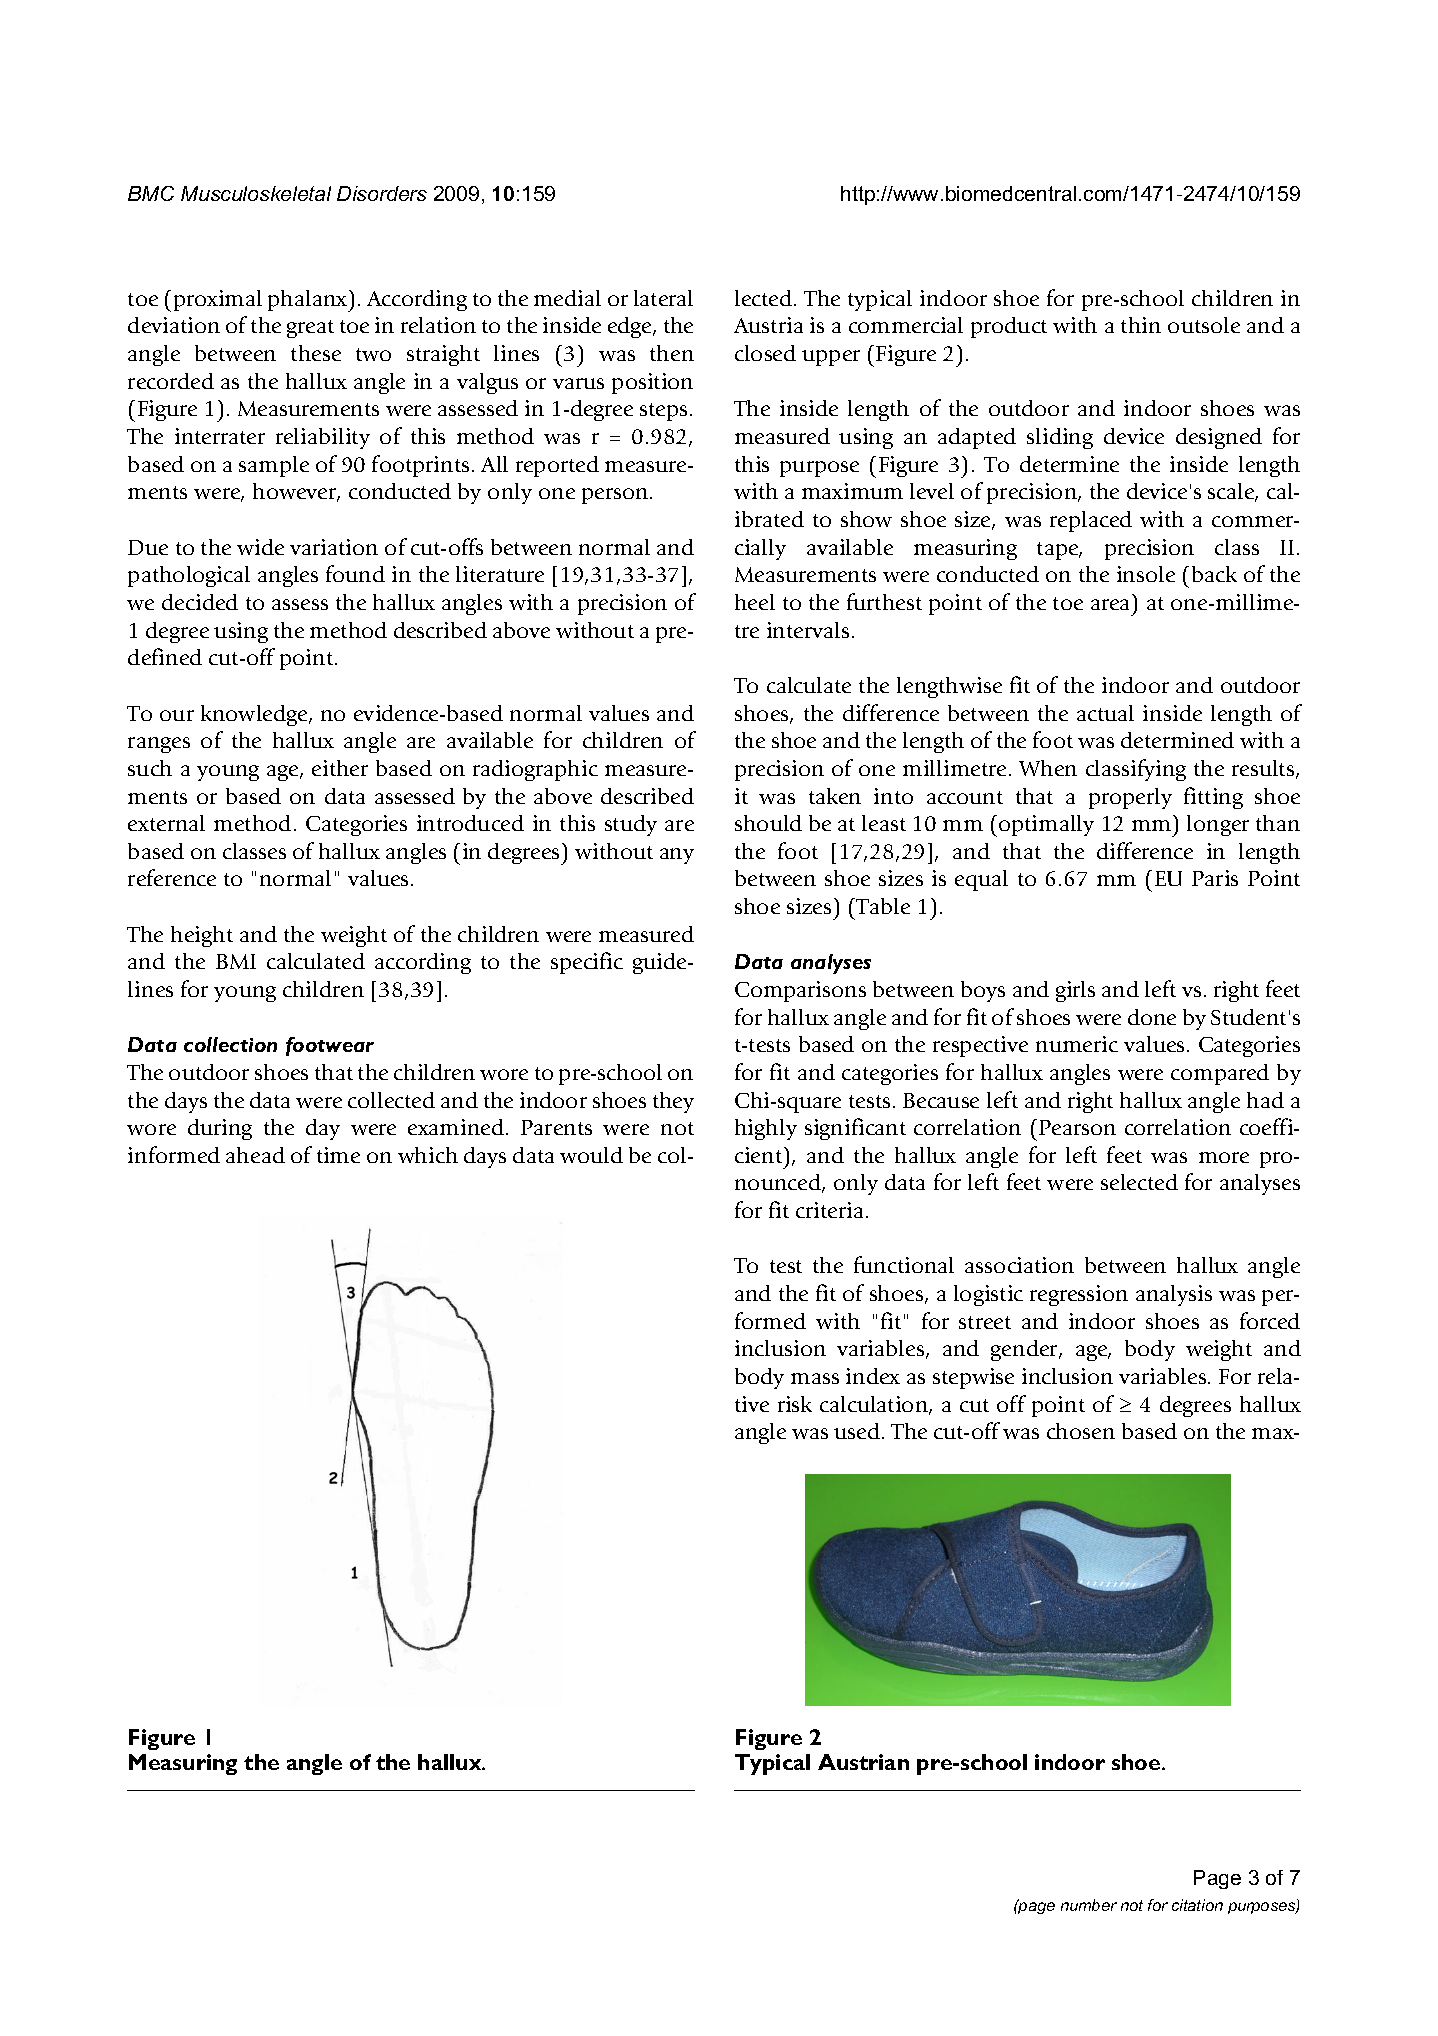 This document has height=2036, width=1438. I want to click on citation, so click(1197, 1905).
